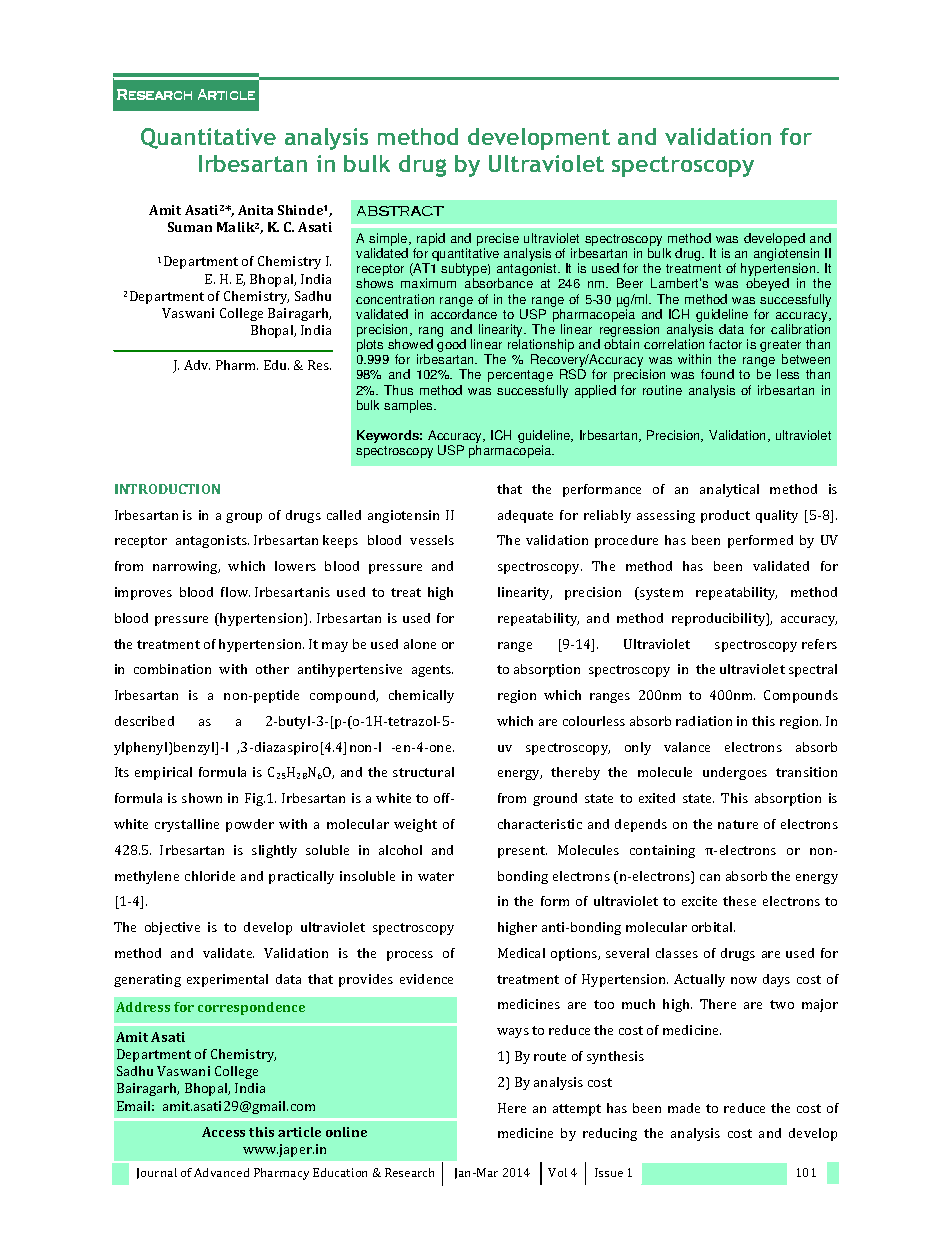 This image has width=952, height=1233. I want to click on INTRODUCTION, so click(167, 489).
